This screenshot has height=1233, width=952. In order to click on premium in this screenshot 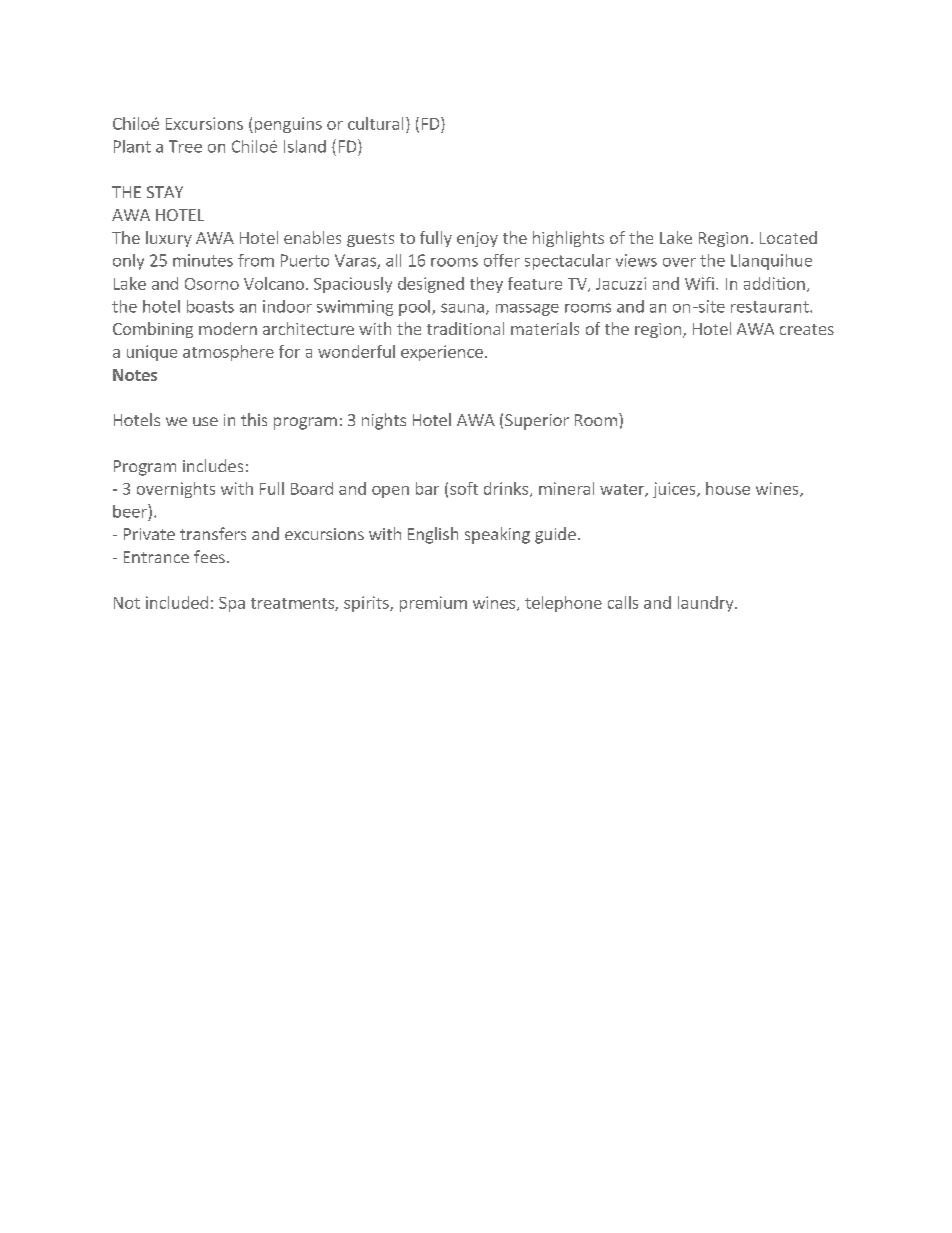, I will do `click(433, 604)`.
